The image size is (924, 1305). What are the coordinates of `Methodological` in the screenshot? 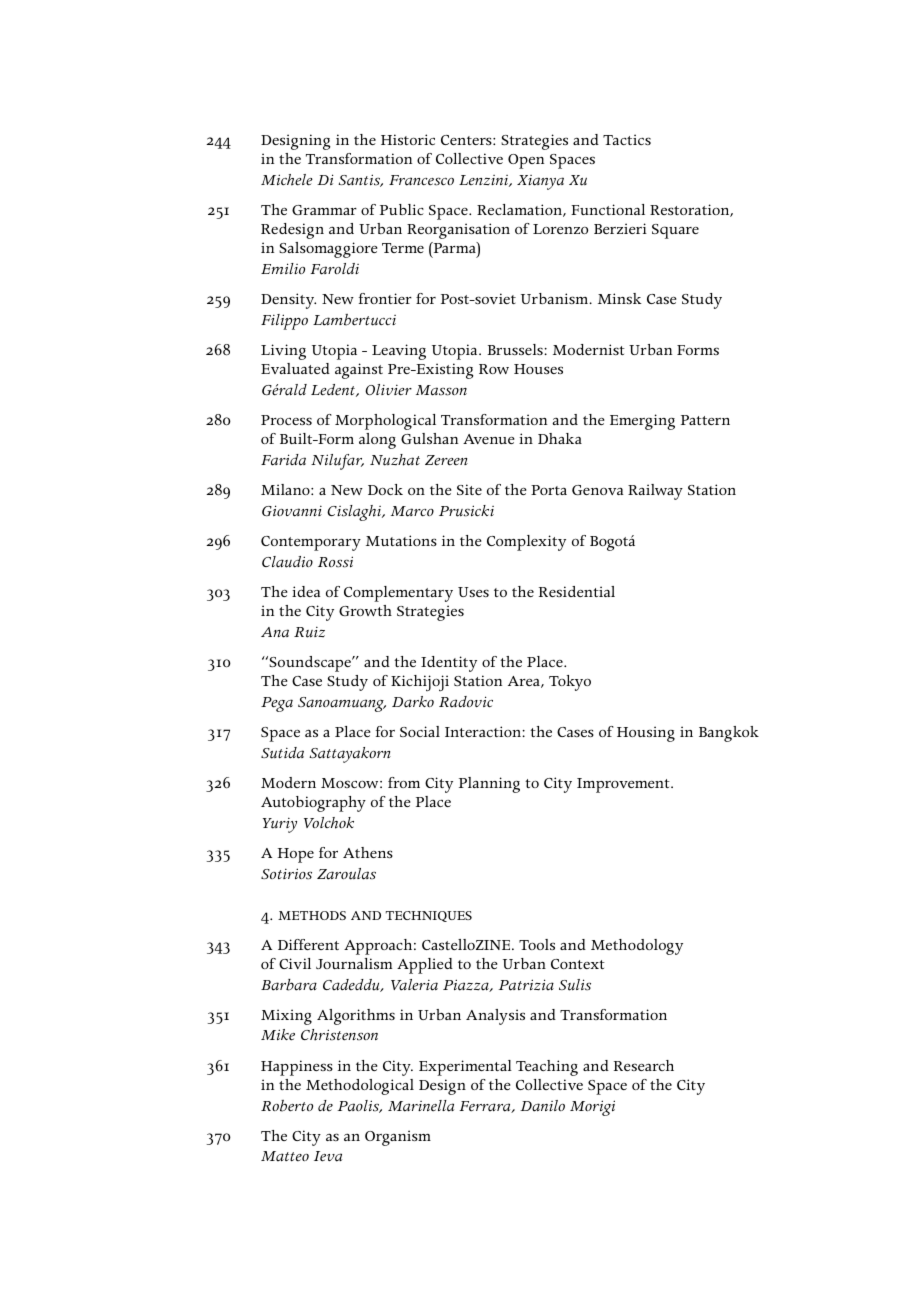 It's located at (360, 1087).
